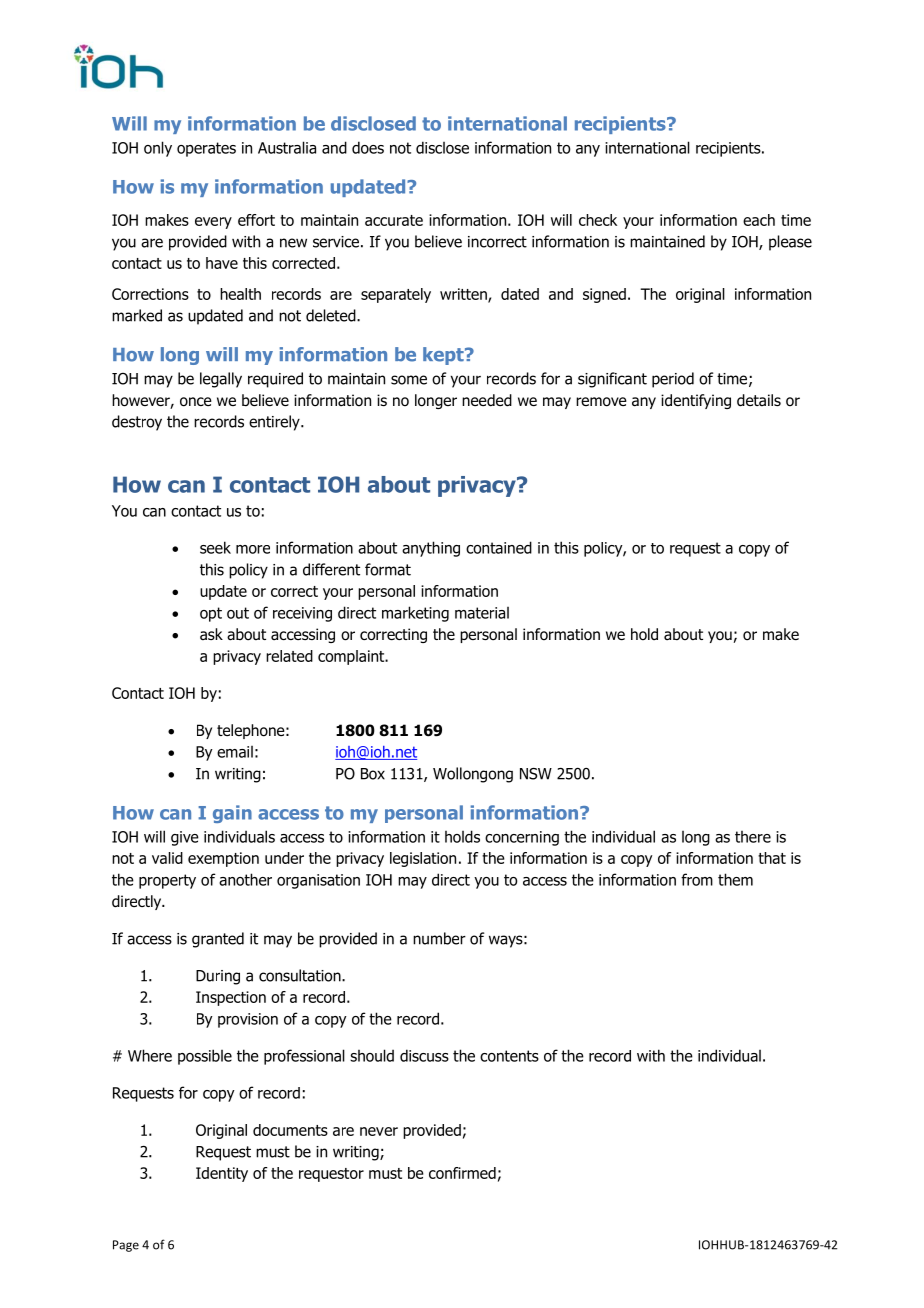 This page has height=1308, width=924. Describe the element at coordinates (222, 1174) in the page. I see `Identity` at that location.
